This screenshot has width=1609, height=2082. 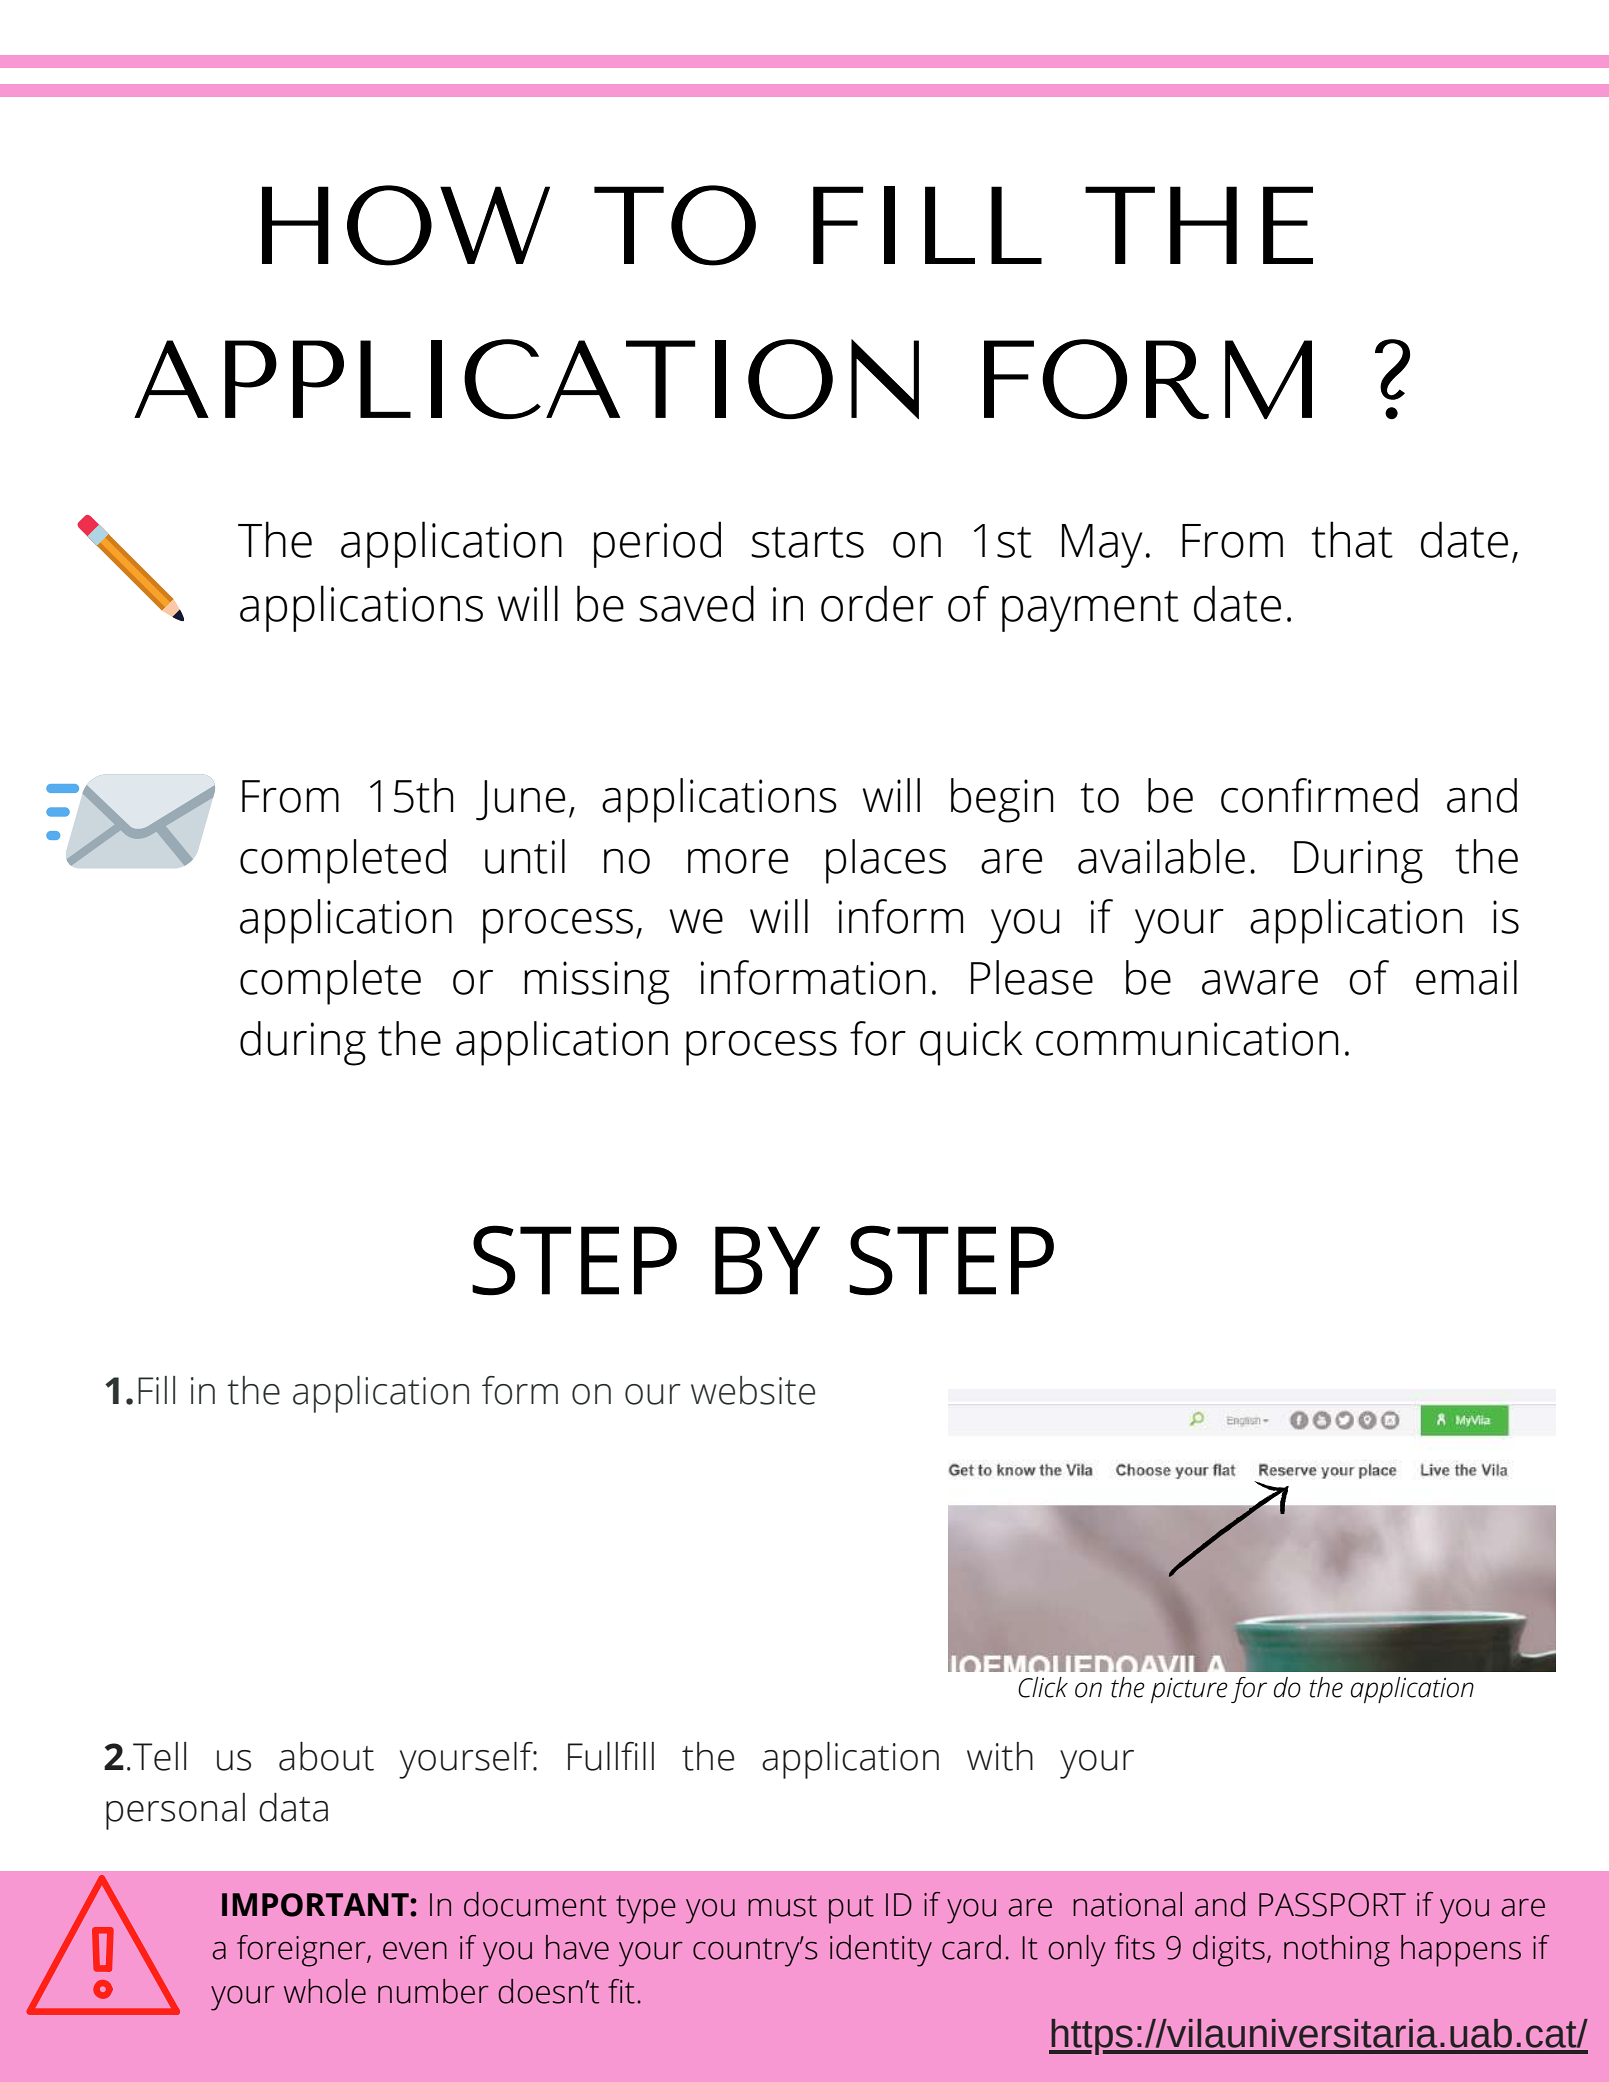 I want to click on starts, so click(x=807, y=542).
